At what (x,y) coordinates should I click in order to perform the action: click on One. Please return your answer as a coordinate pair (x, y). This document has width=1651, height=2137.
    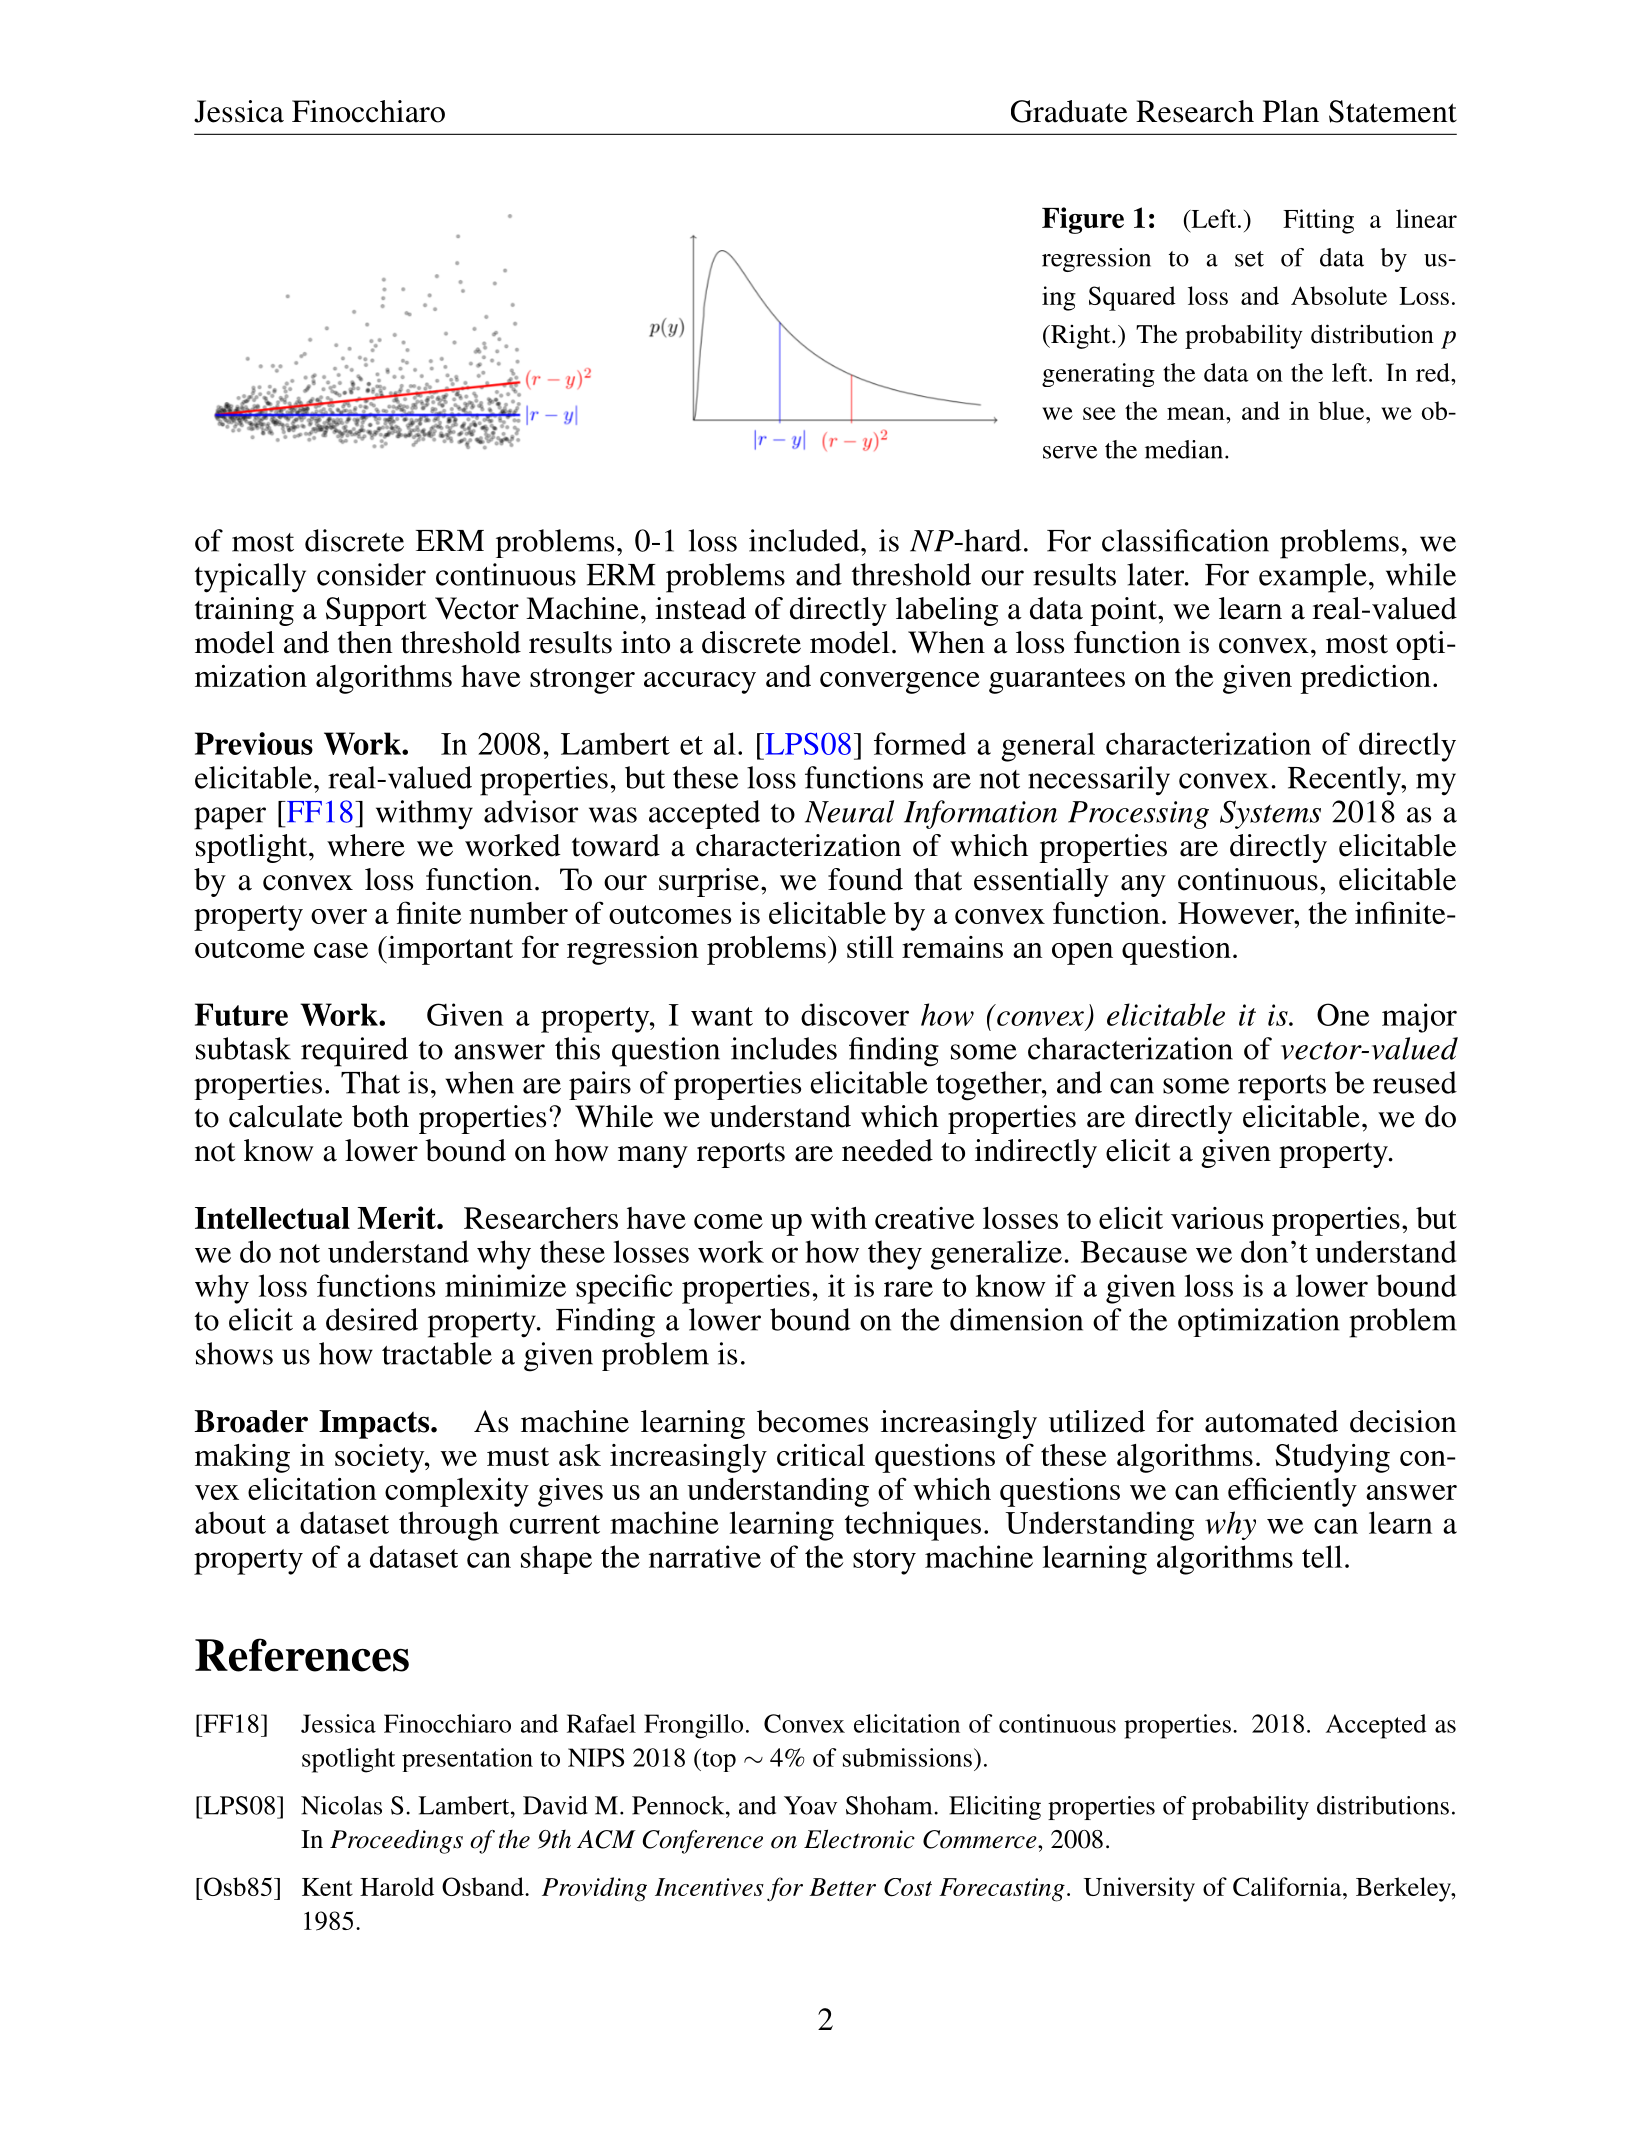
    Looking at the image, I should click on (1343, 1014).
